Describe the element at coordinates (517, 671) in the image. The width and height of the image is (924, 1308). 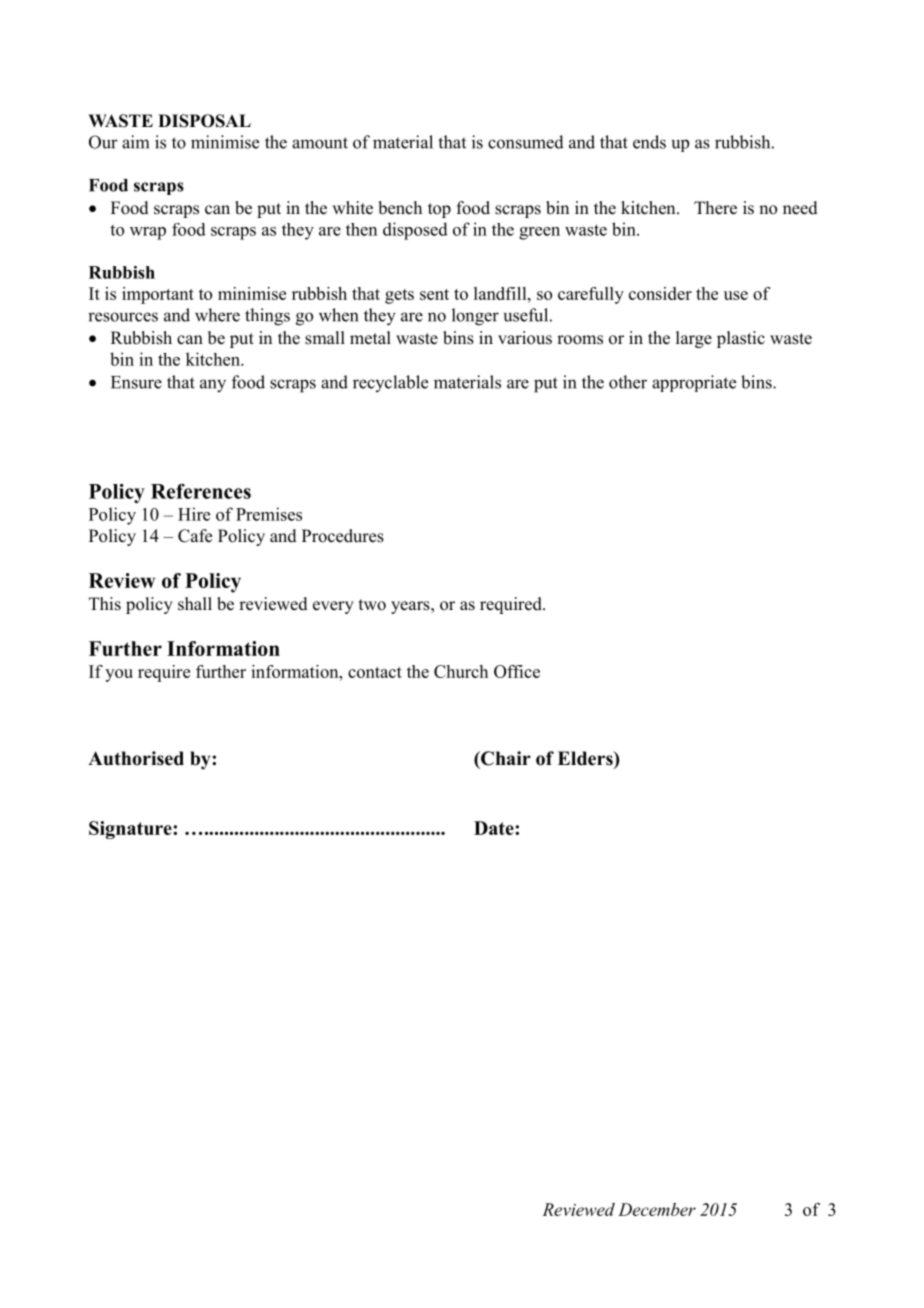
I see `Office` at that location.
